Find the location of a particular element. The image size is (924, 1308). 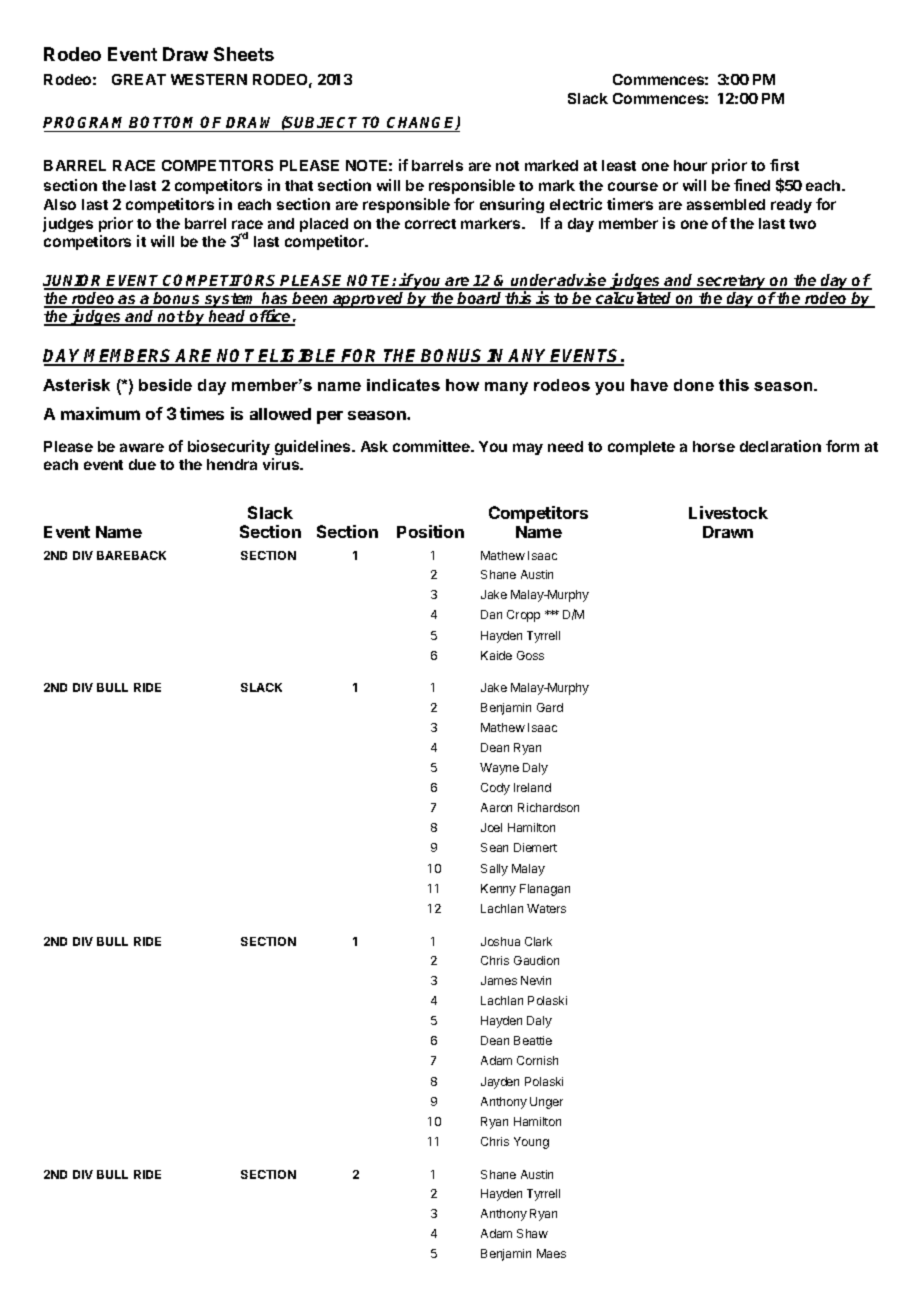

ensuring is located at coordinates (512, 205).
